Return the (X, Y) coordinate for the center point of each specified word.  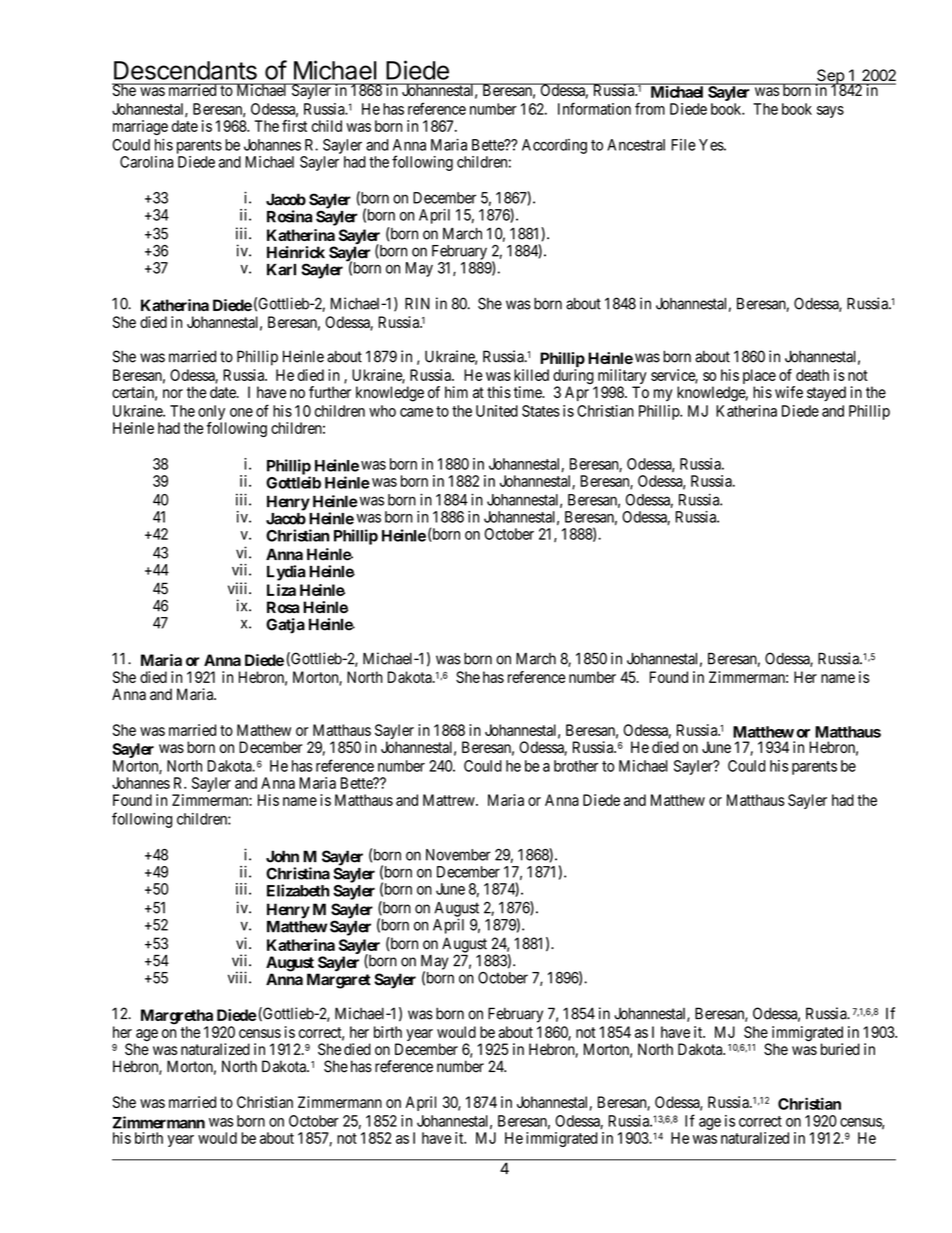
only (211, 412)
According (554, 146)
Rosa (283, 607)
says (830, 112)
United (497, 411)
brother (576, 766)
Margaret (339, 981)
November (458, 855)
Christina (298, 873)
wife (789, 392)
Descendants (185, 70)
